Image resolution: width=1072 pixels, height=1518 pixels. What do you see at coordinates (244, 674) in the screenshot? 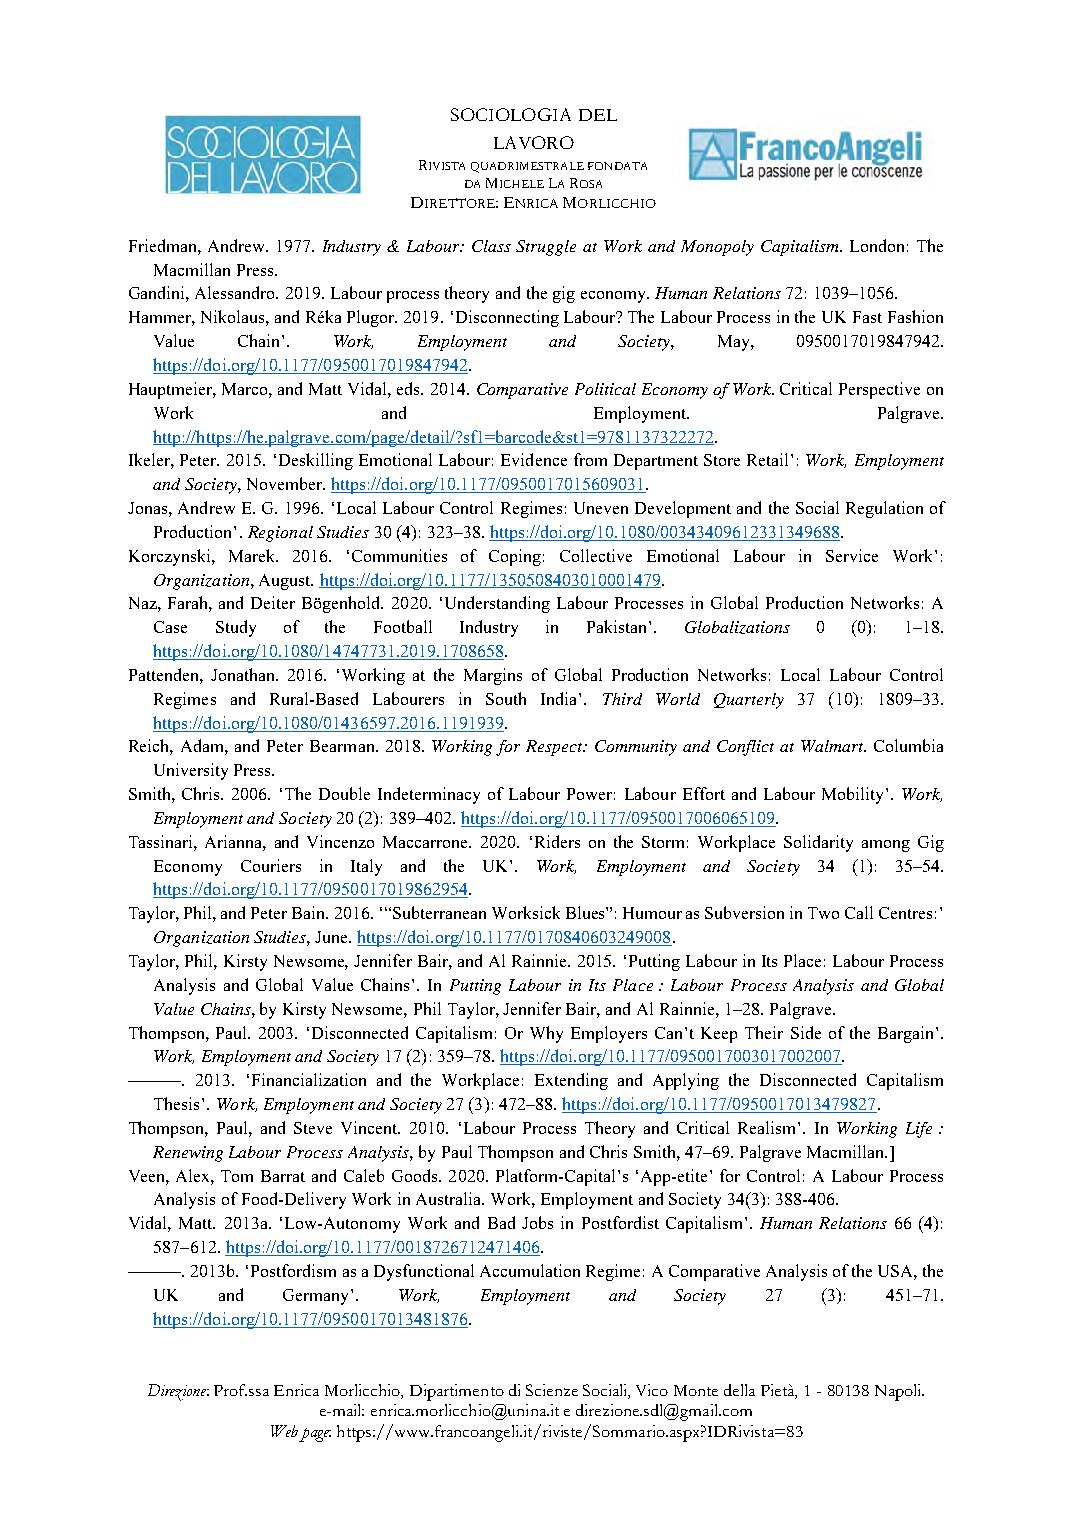
I see `Jonathan` at bounding box center [244, 674].
